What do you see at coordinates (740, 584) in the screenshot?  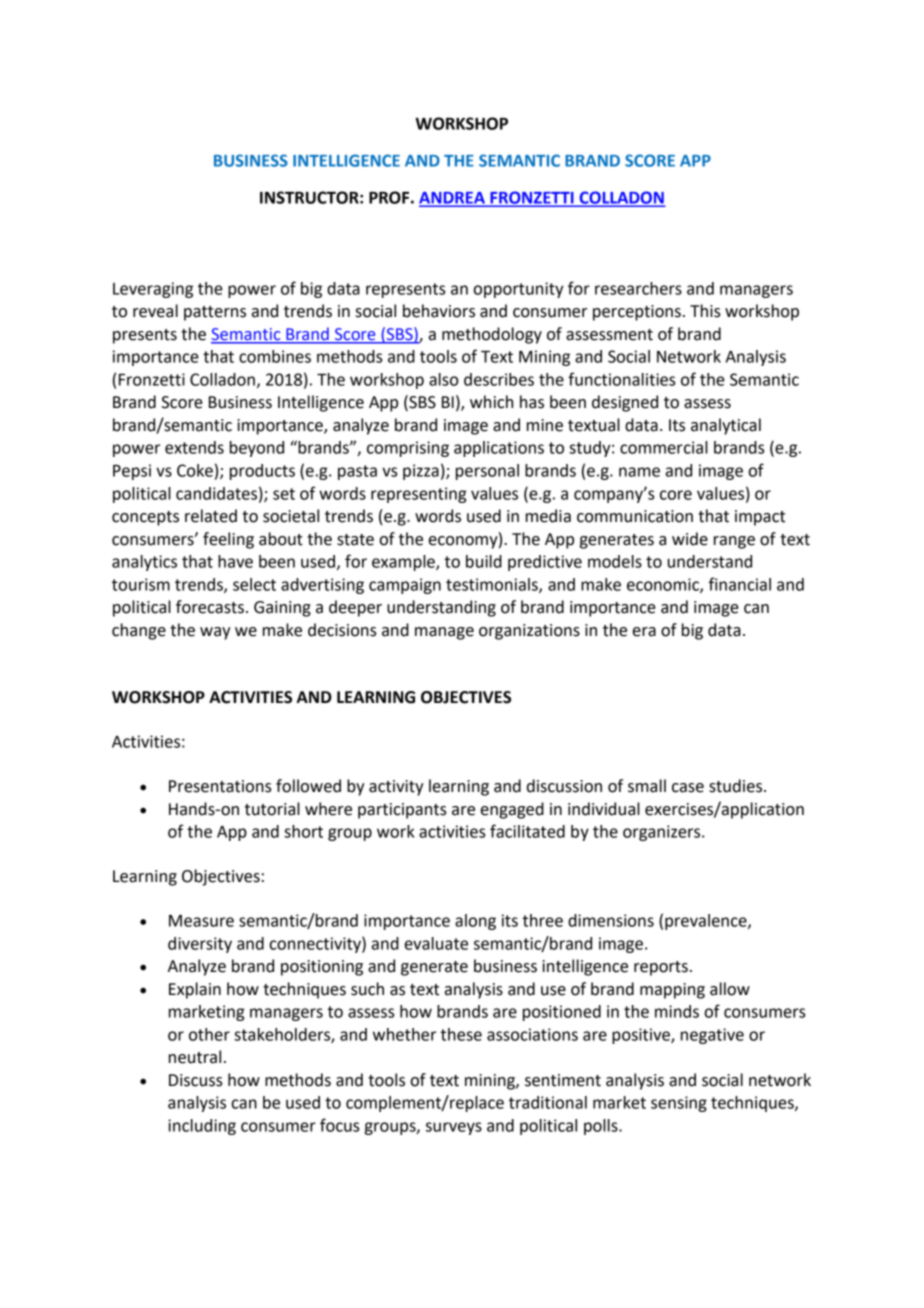 I see `financial` at bounding box center [740, 584].
